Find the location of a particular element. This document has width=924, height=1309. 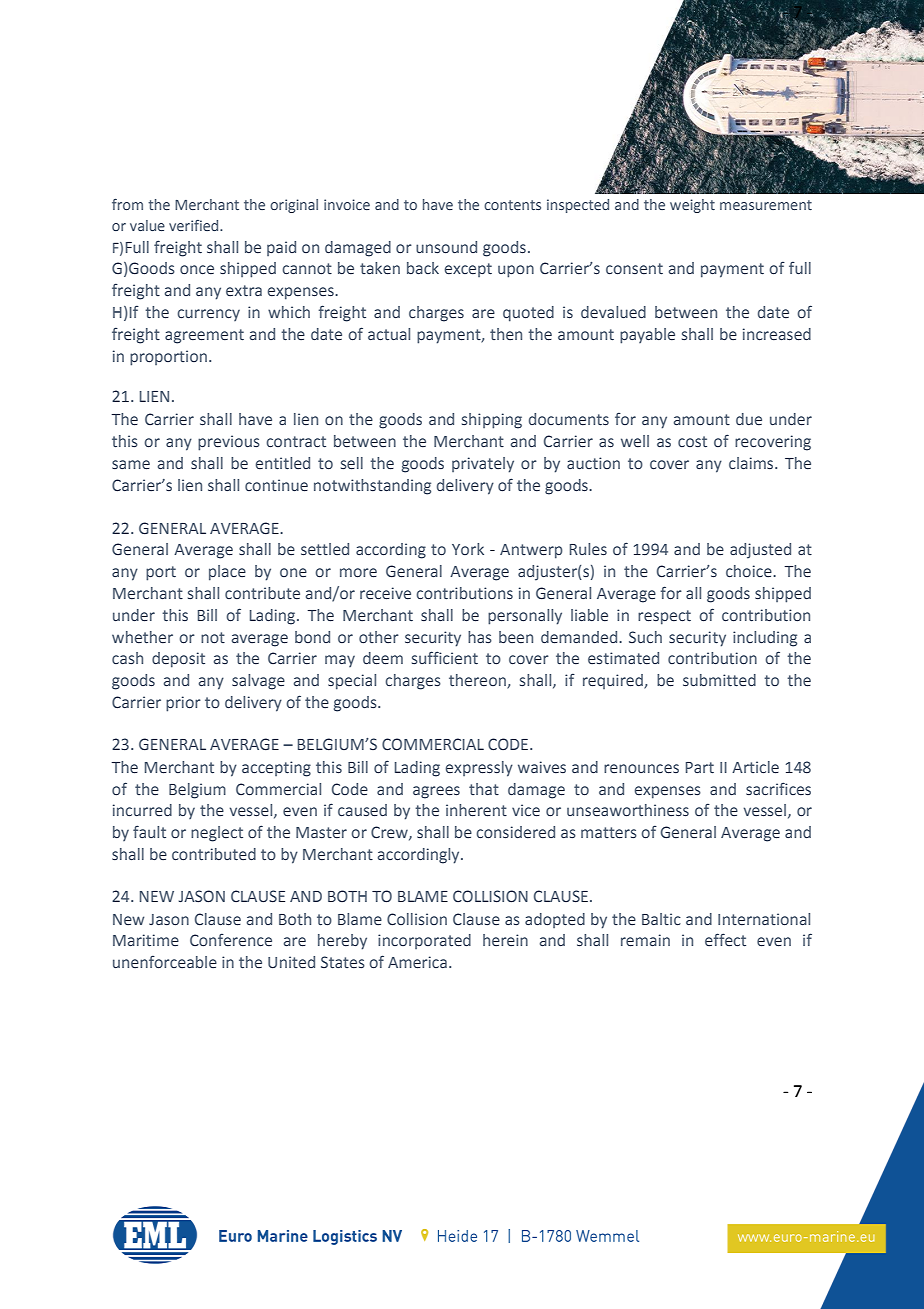

verified is located at coordinates (195, 225).
